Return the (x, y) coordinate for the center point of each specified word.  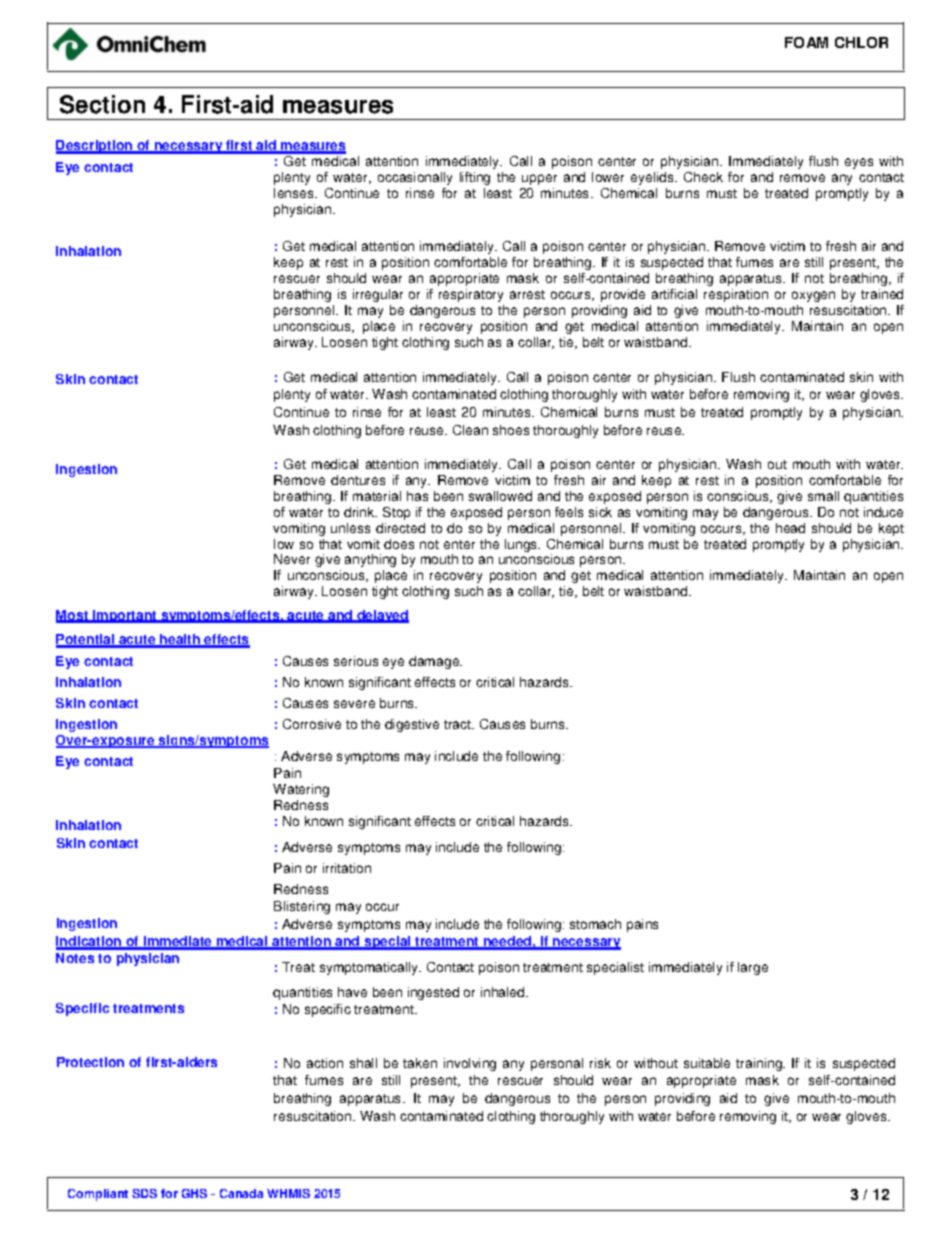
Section (102, 104)
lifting (475, 178)
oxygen (813, 296)
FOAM (806, 42)
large (753, 968)
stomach (595, 924)
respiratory (471, 295)
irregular (378, 295)
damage (435, 662)
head (790, 528)
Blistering (302, 907)
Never (292, 559)
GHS (194, 1193)
